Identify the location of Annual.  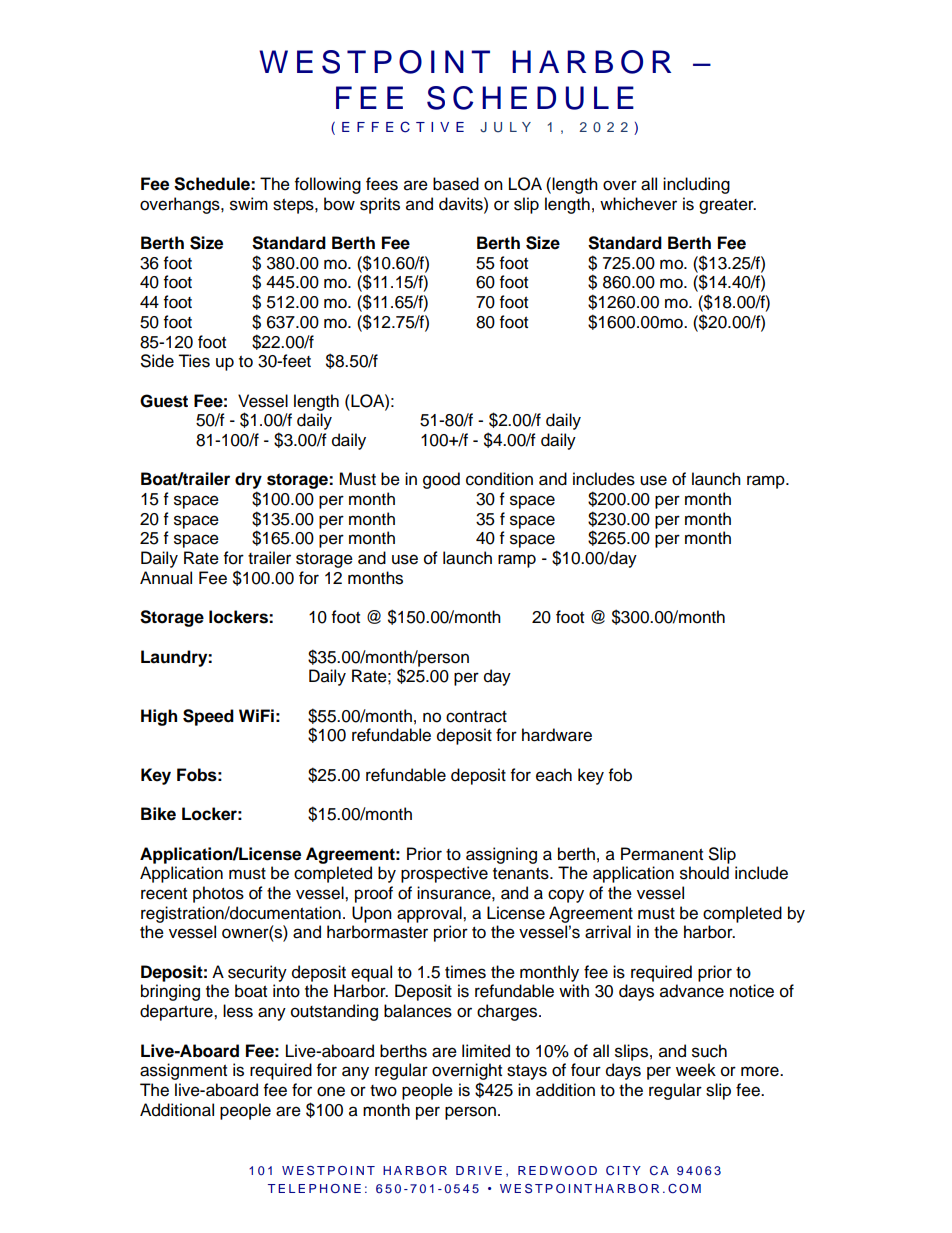
(166, 578).
